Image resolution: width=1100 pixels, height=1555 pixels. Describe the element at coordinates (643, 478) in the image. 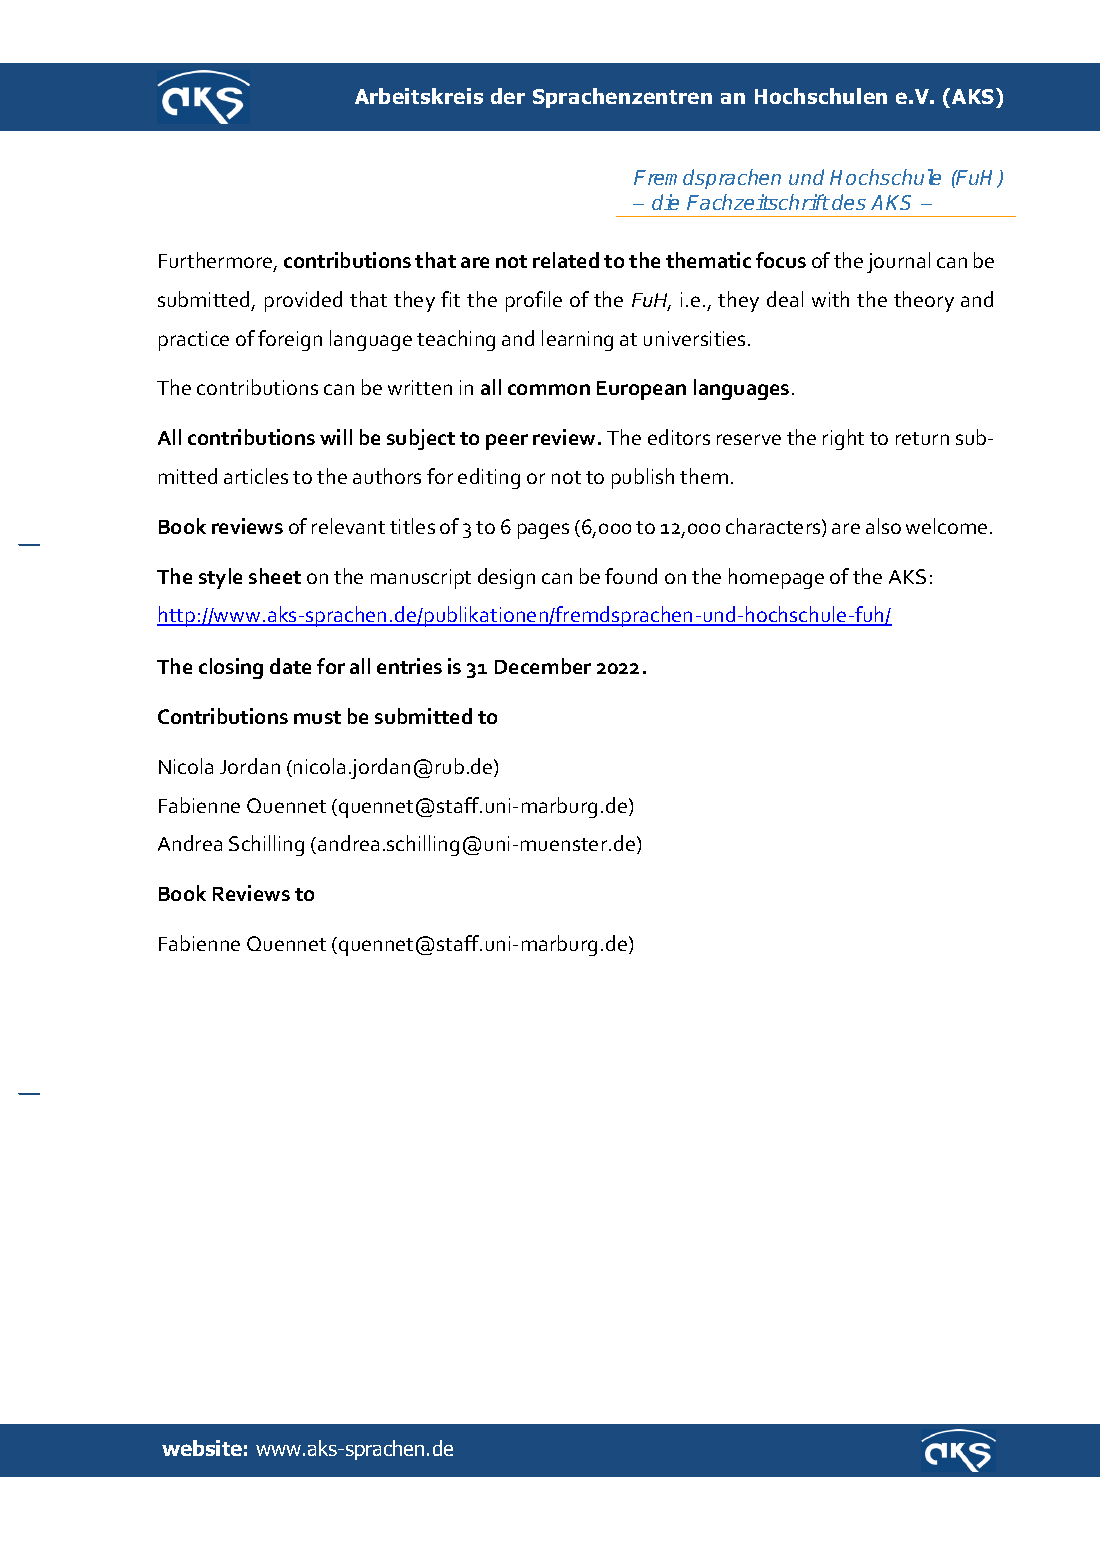

I see `publish` at that location.
